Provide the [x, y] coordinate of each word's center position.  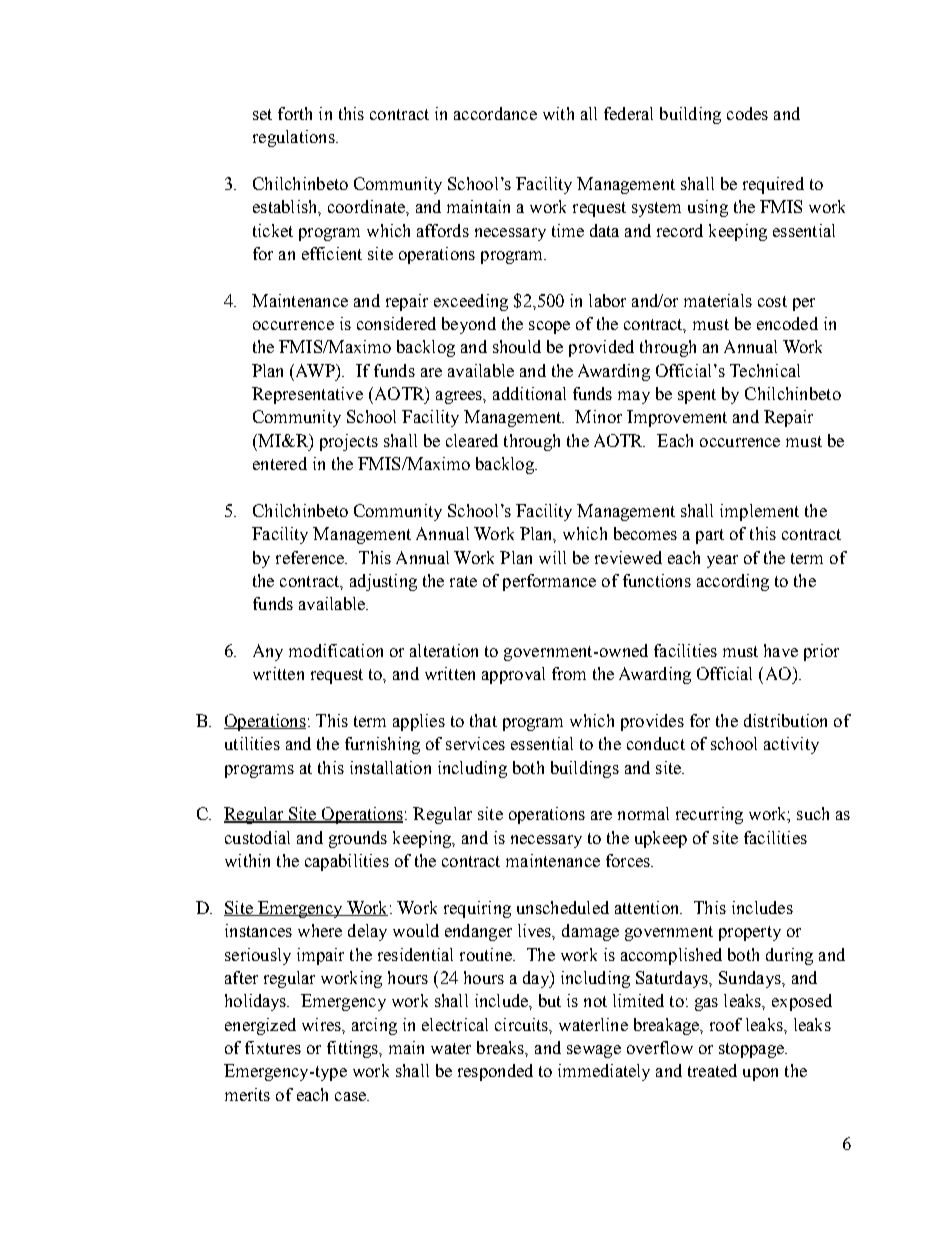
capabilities [347, 862]
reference [311, 557]
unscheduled [563, 907]
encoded [787, 323]
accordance [495, 113]
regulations [295, 138]
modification [336, 650]
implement [759, 512]
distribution [785, 720]
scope [549, 327]
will [552, 557]
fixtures [273, 1047]
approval [513, 675]
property [750, 933]
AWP [317, 371]
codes [747, 113]
